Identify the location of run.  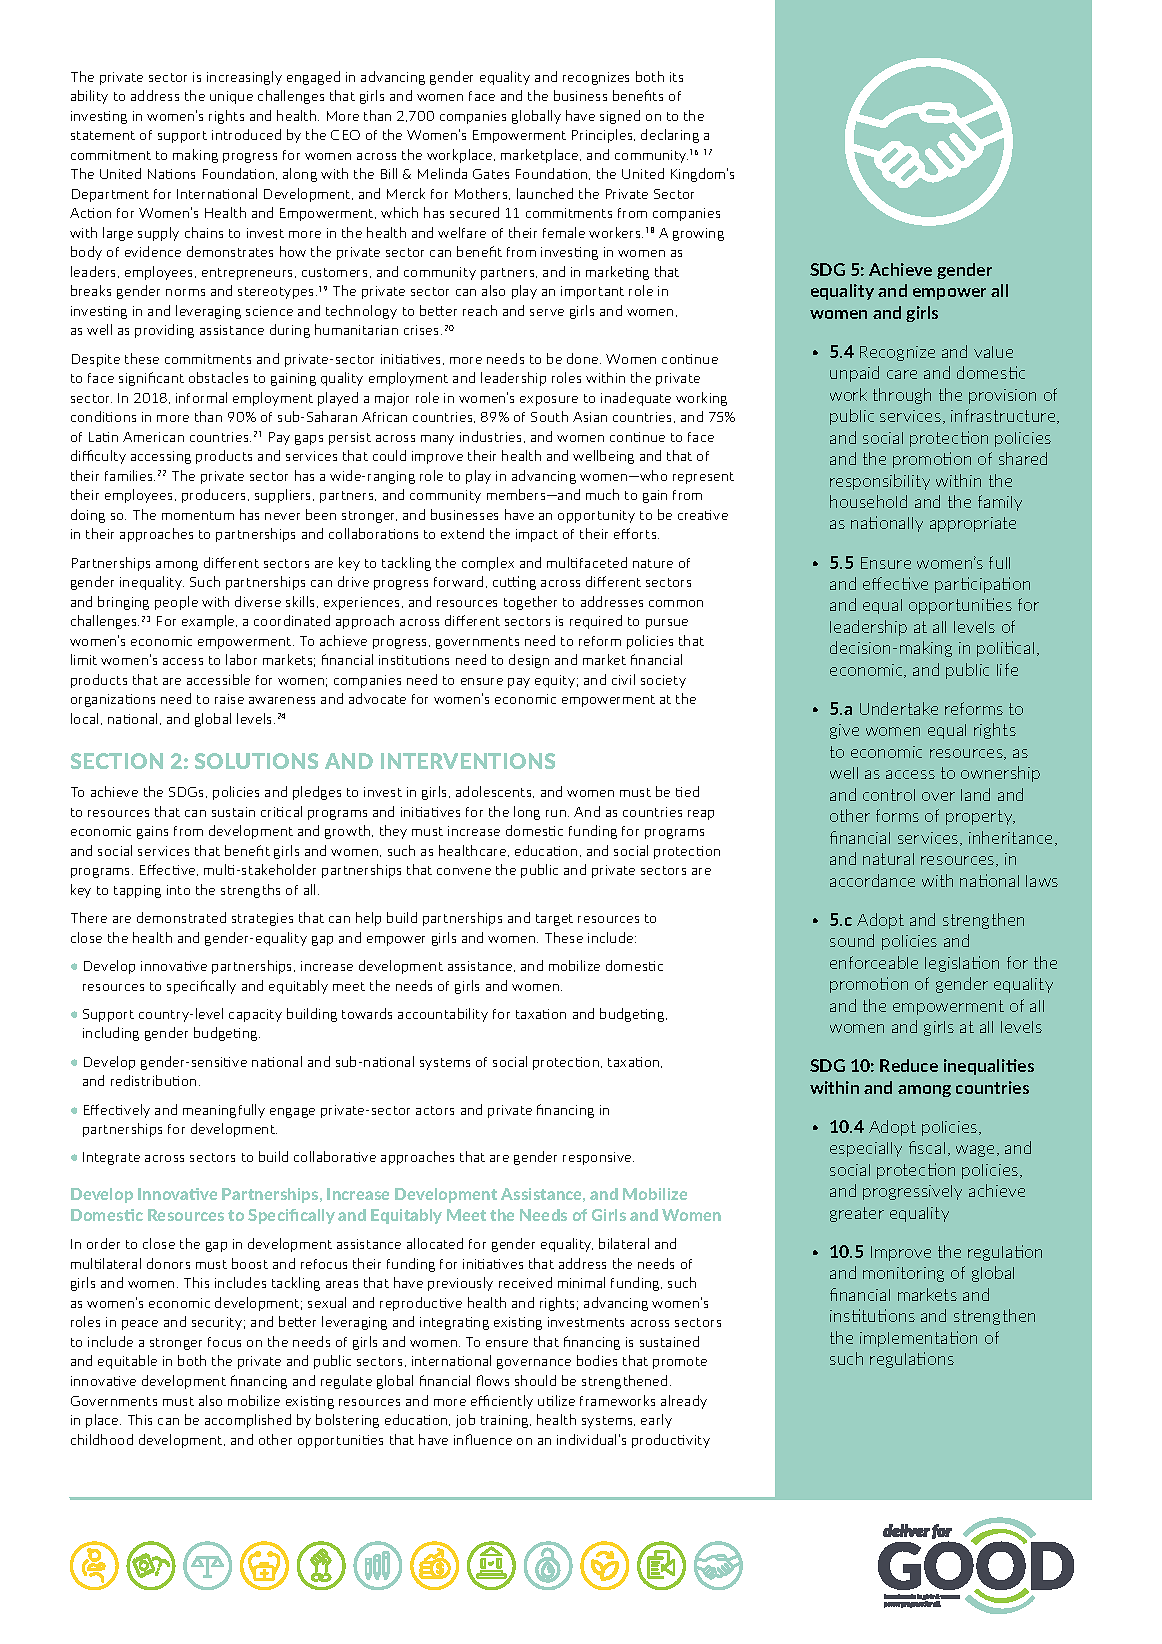
(557, 813).
